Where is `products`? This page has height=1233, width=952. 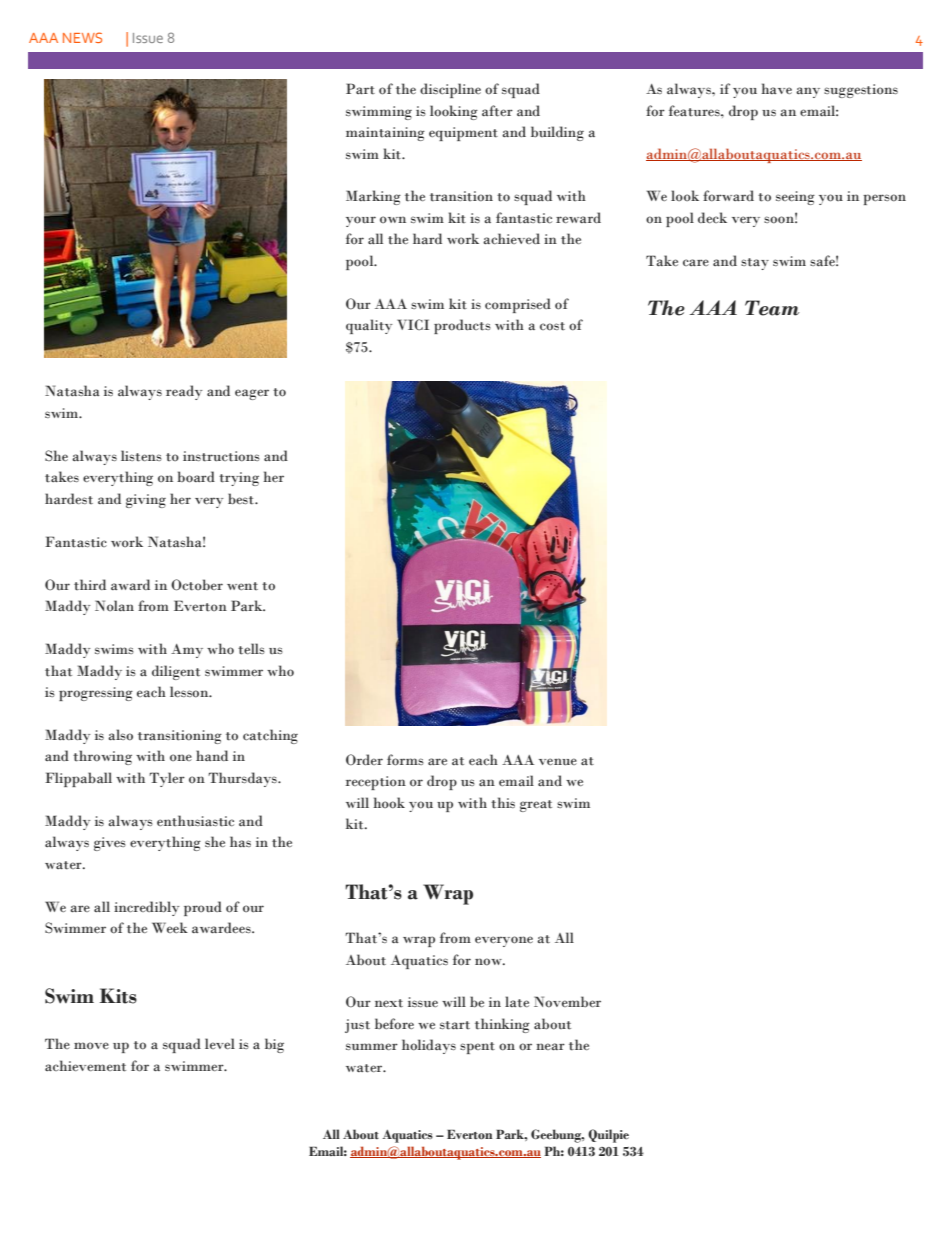 products is located at coordinates (462, 326).
